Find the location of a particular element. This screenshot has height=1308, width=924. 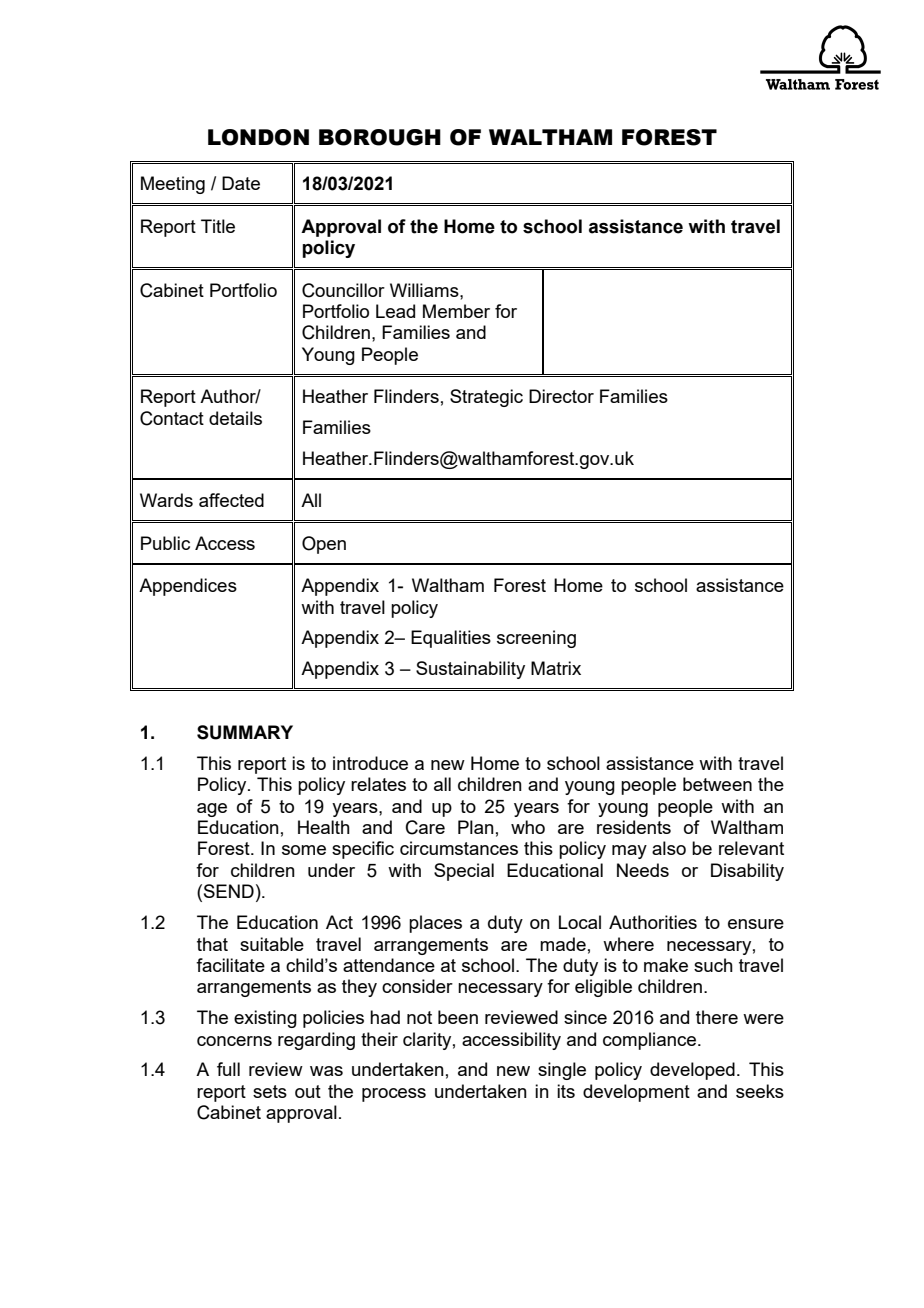

between is located at coordinates (717, 784).
